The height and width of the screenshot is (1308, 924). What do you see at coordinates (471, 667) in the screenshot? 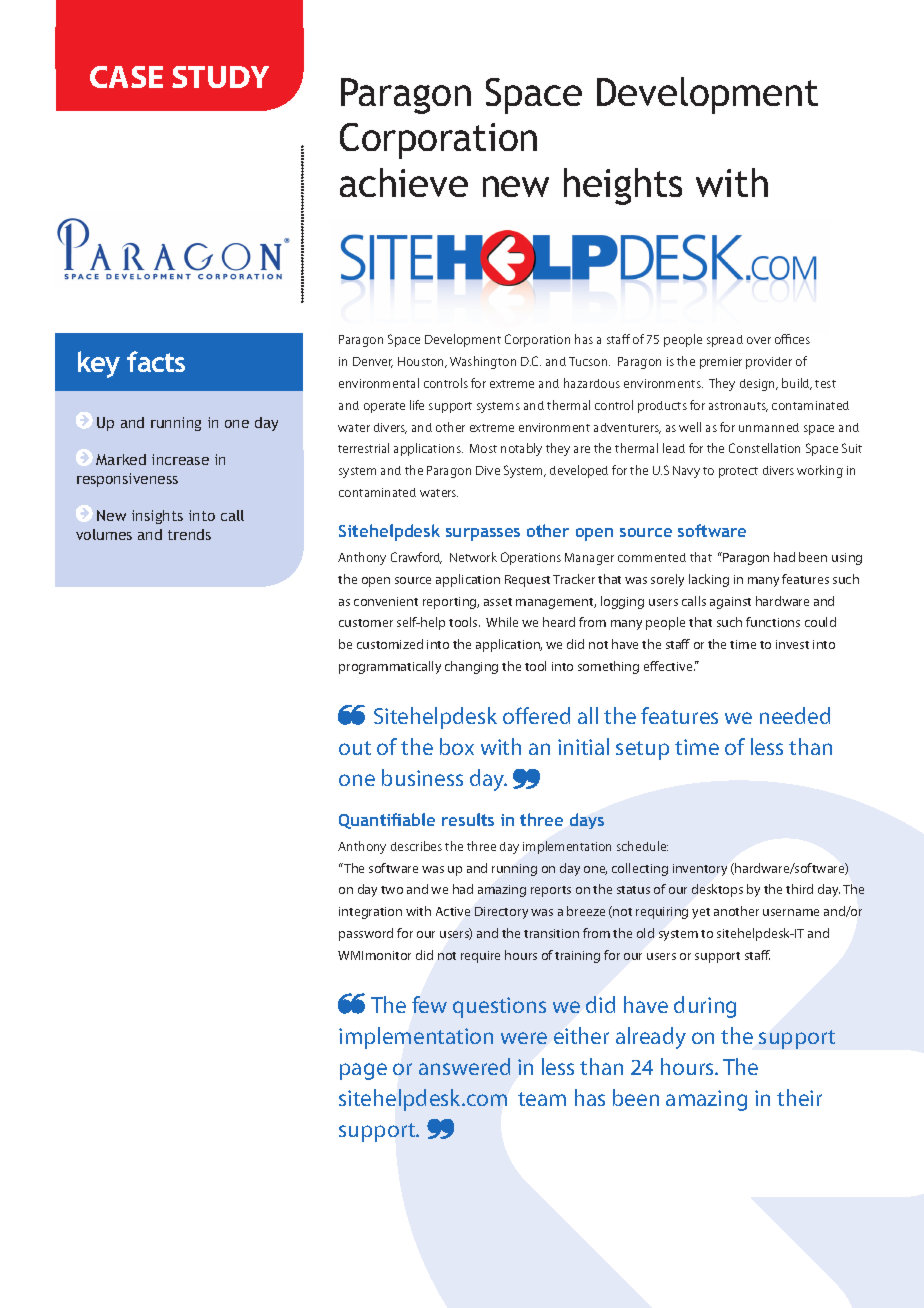
I see `changing` at bounding box center [471, 667].
